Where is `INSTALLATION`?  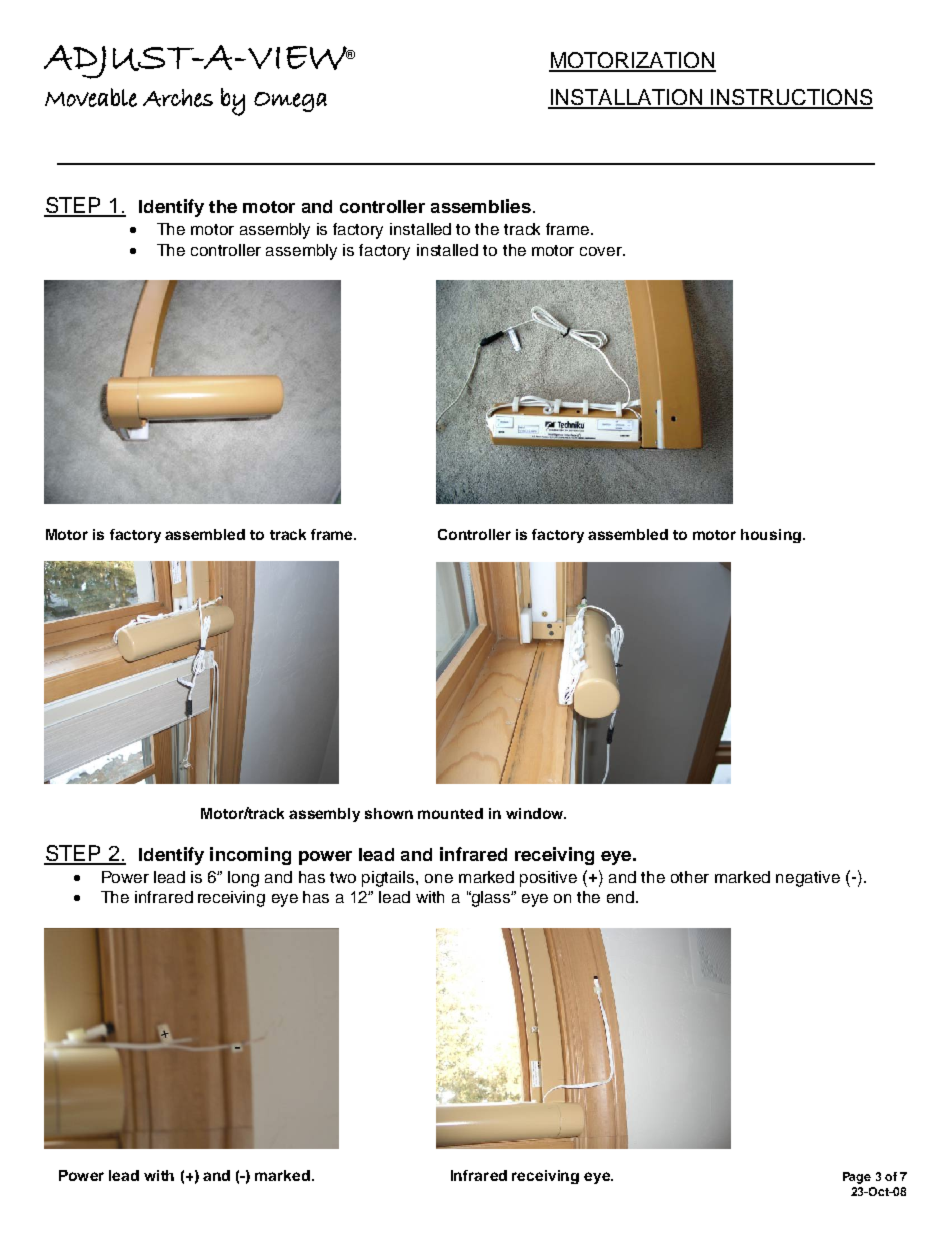
INSTALLATION is located at coordinates (626, 98).
